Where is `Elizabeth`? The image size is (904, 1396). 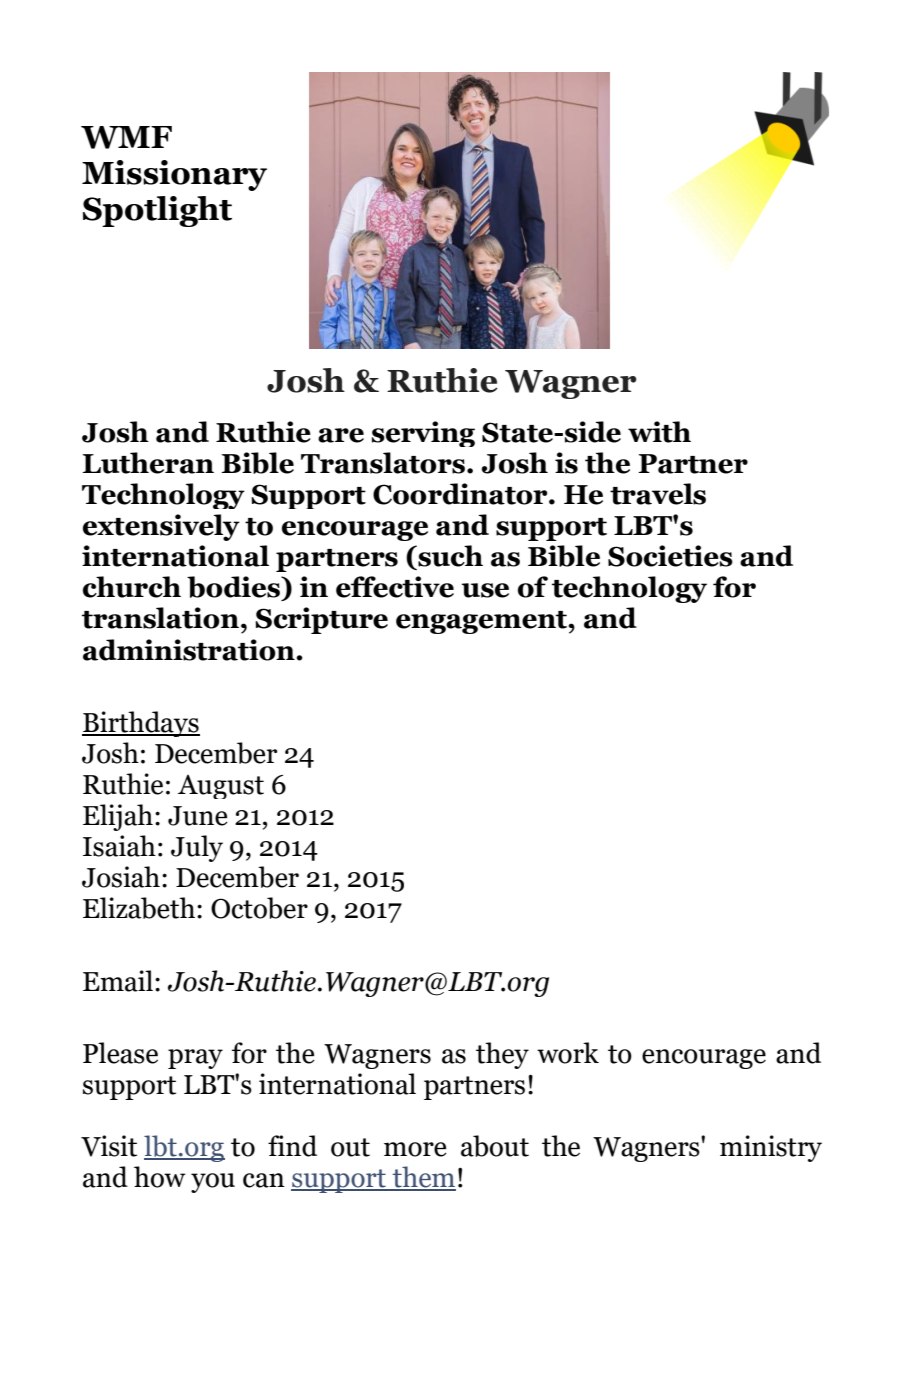
Elizabeth is located at coordinates (139, 908).
